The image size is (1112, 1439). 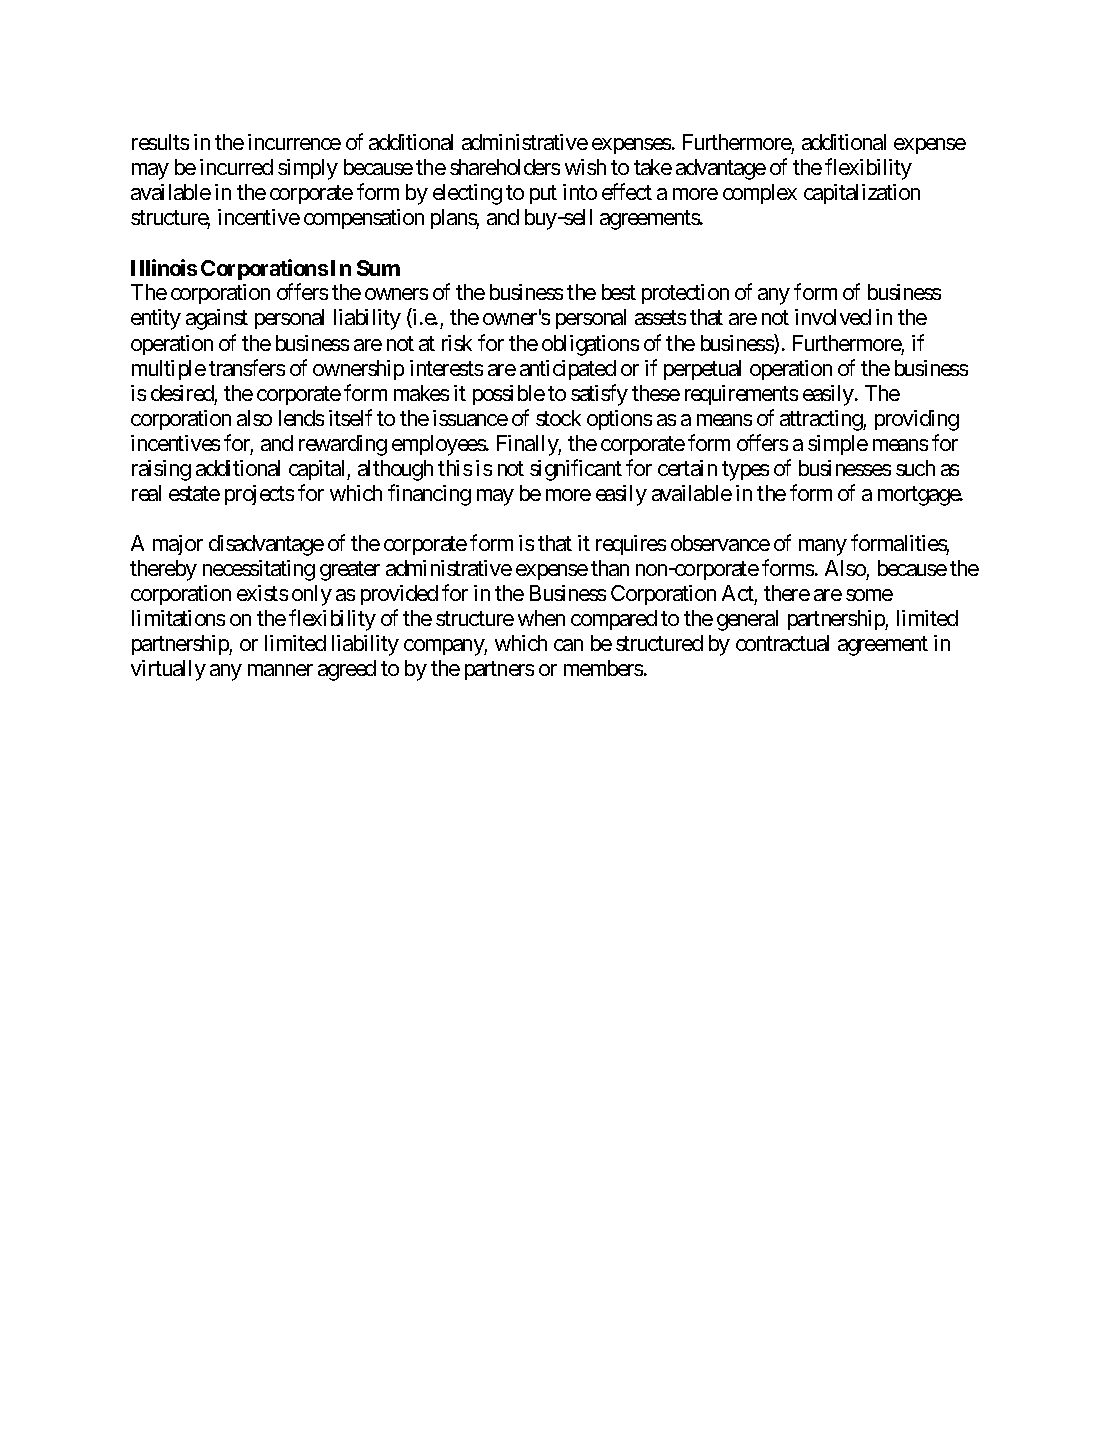 What do you see at coordinates (217, 319) in the document?
I see `against` at bounding box center [217, 319].
